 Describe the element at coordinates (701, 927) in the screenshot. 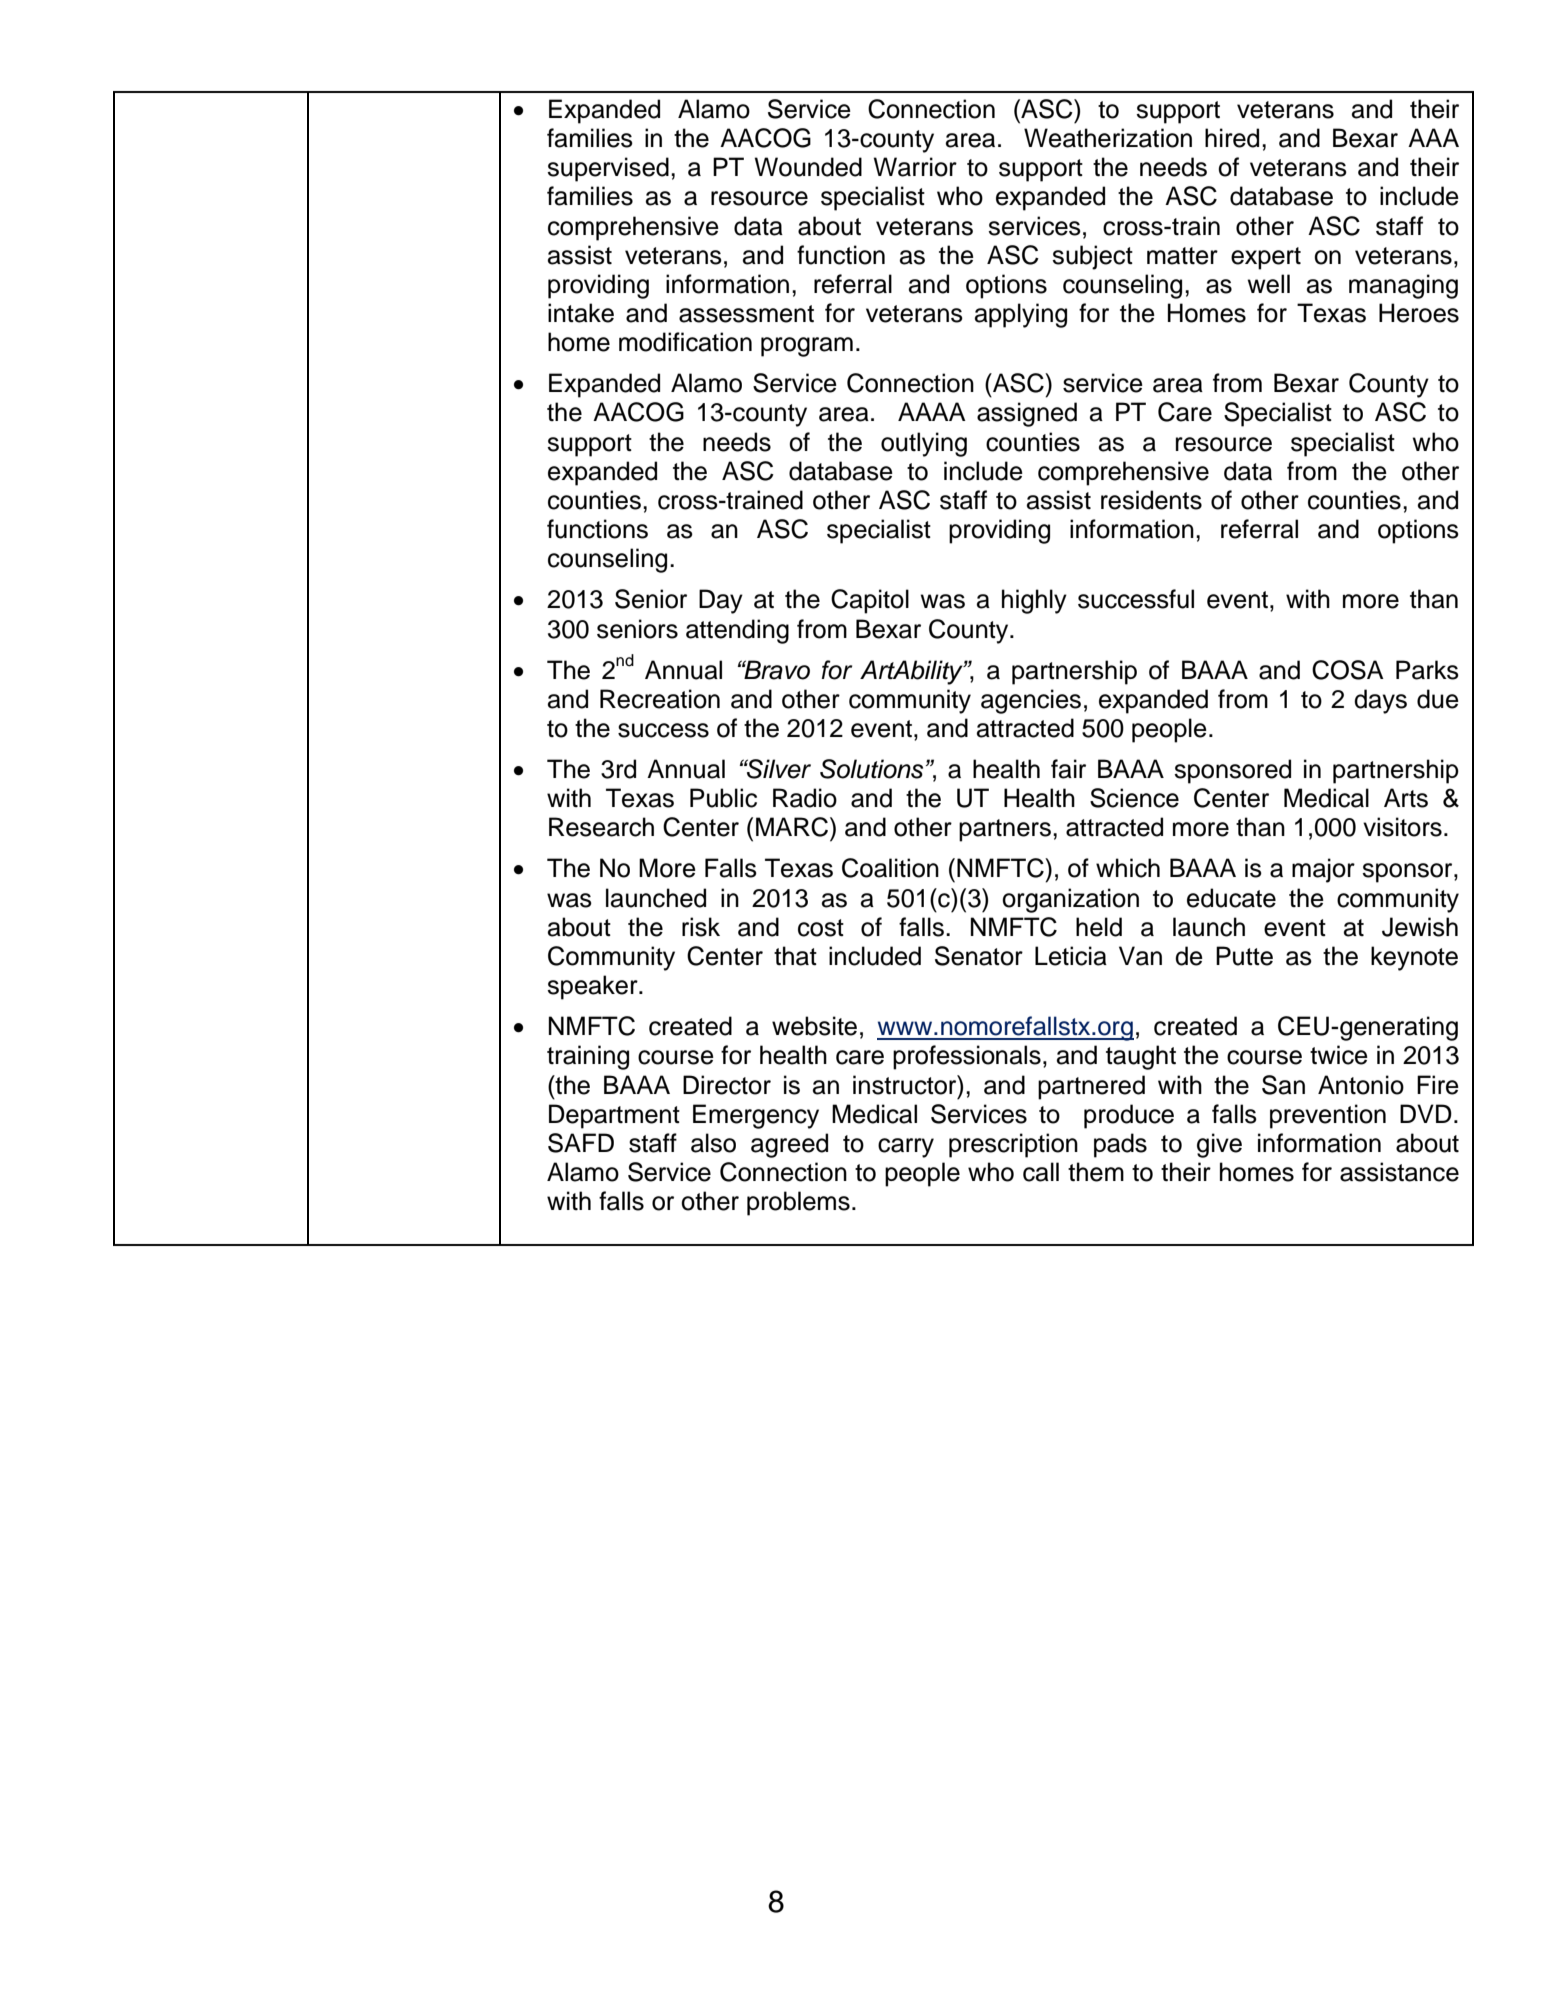

I see `risk` at that location.
